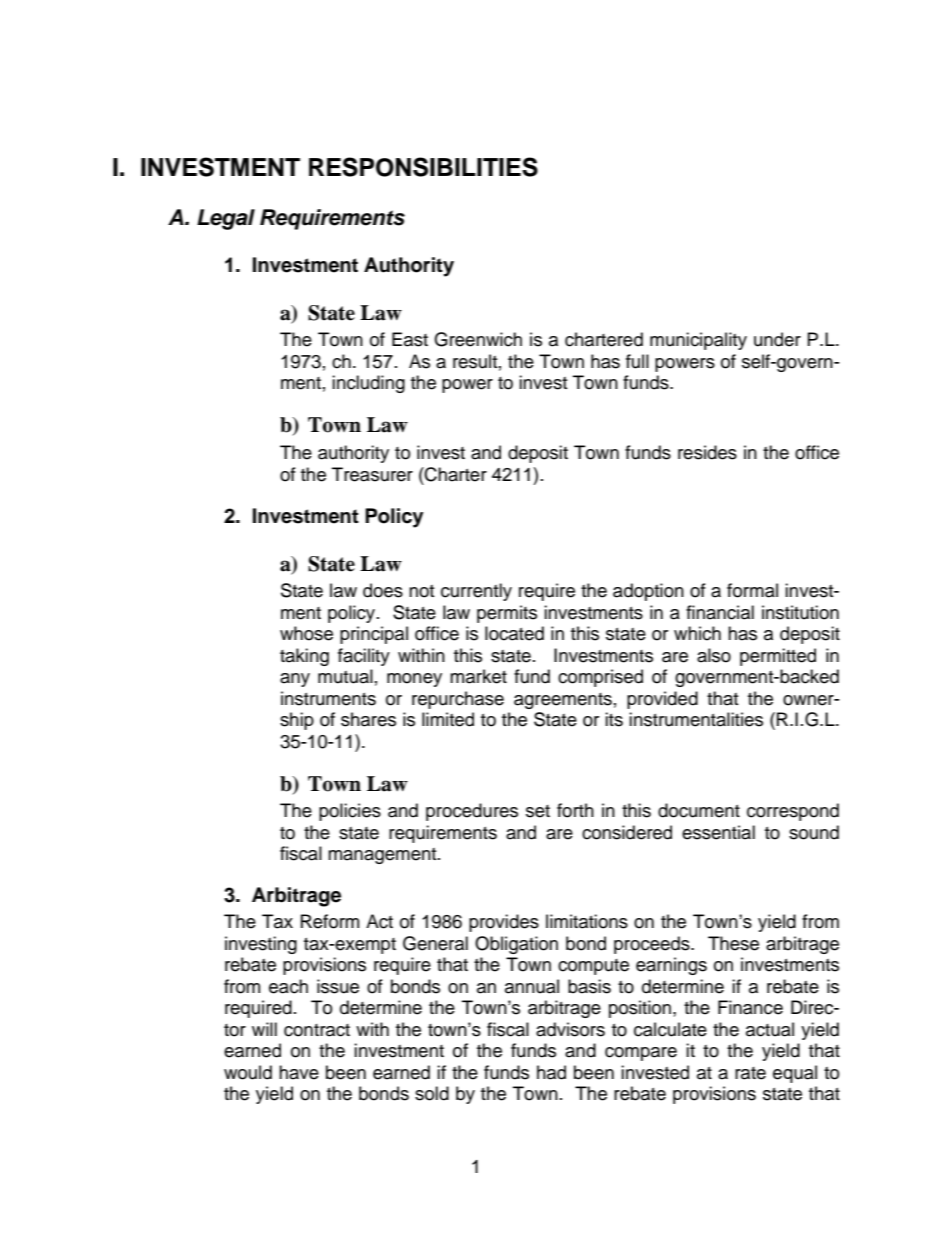 The height and width of the image is (1233, 952). What do you see at coordinates (410, 339) in the image?
I see `East` at bounding box center [410, 339].
